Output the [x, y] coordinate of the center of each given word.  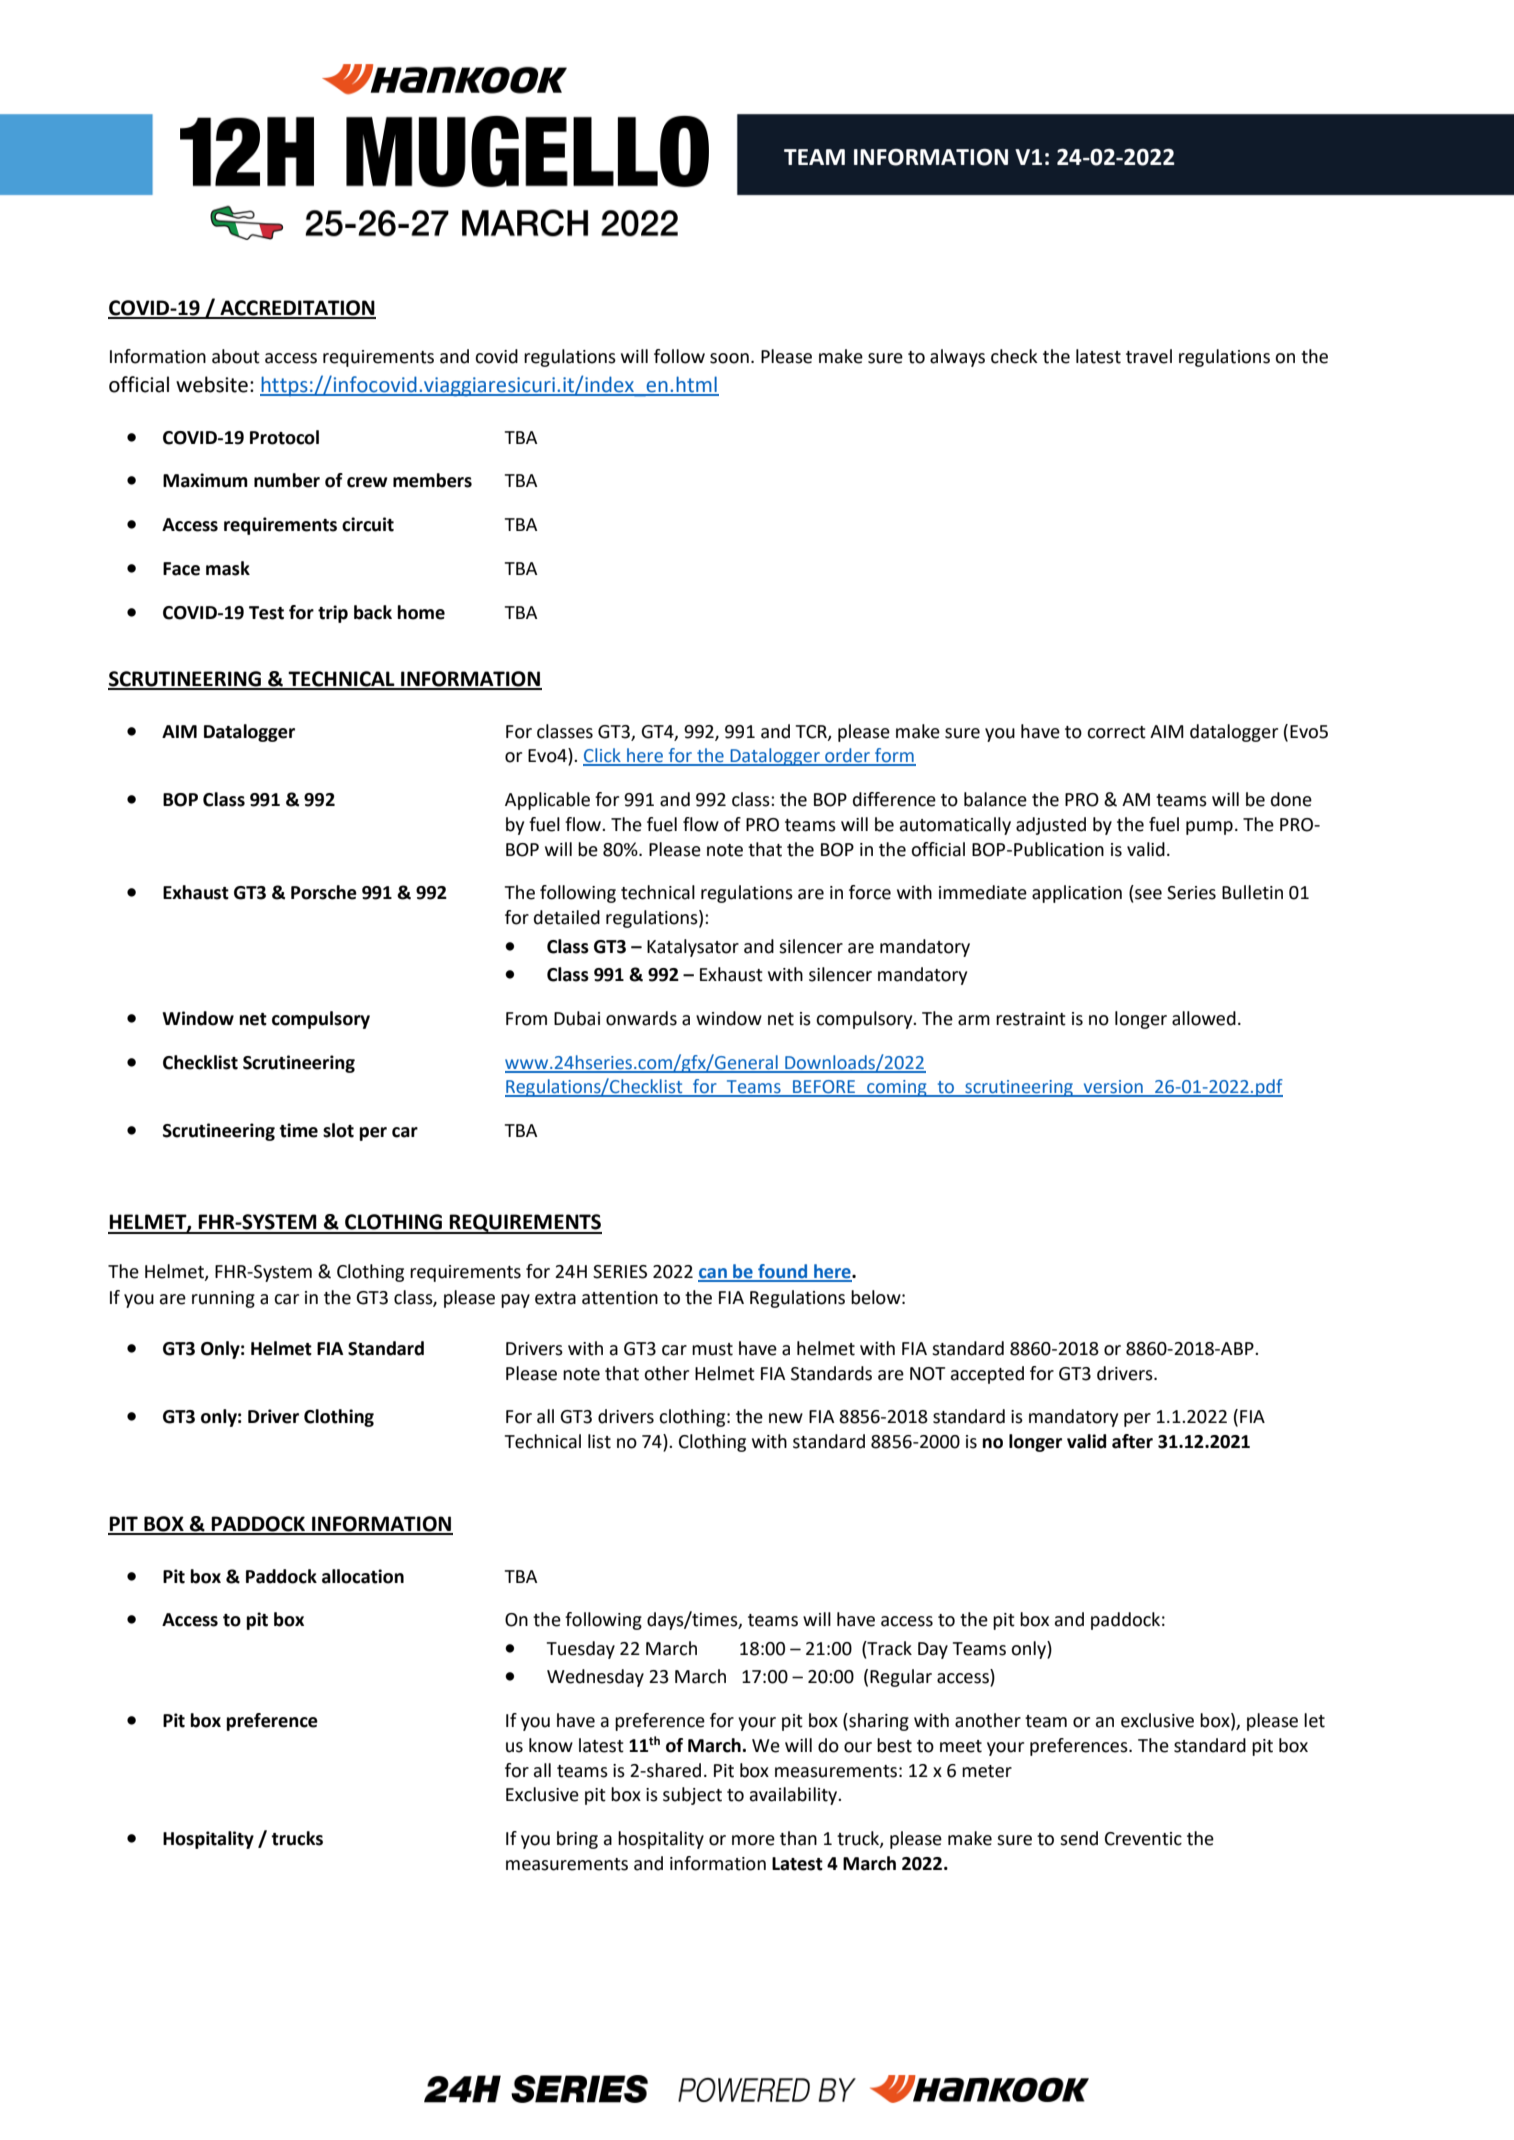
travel [1149, 356]
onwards [641, 1018]
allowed [1204, 1018]
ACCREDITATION [297, 309]
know [551, 1745]
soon [729, 358]
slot [338, 1130]
